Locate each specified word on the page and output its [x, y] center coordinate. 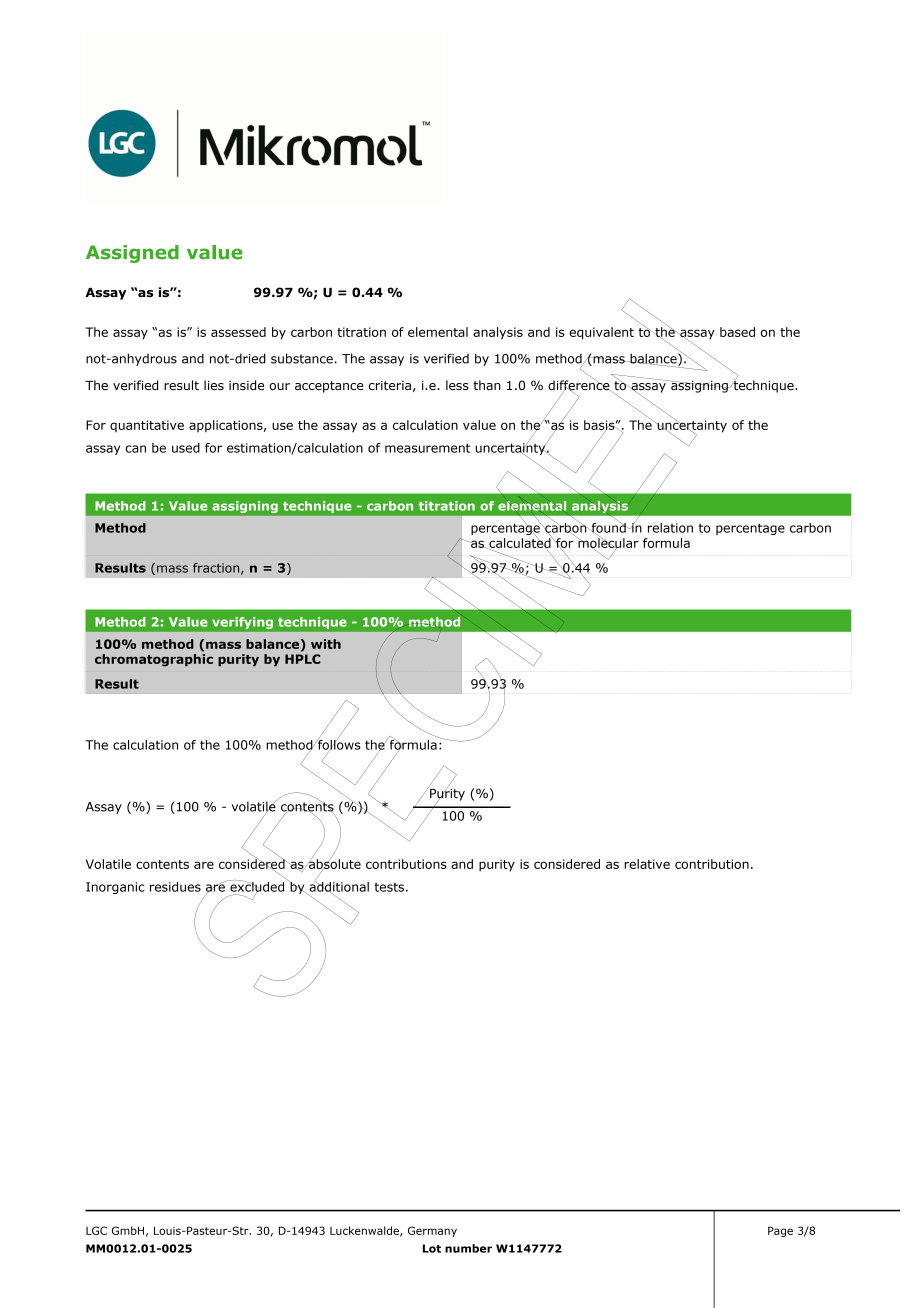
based [737, 332]
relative [647, 864]
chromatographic [154, 660]
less [457, 385]
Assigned [132, 254]
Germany [432, 1231]
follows [338, 744]
